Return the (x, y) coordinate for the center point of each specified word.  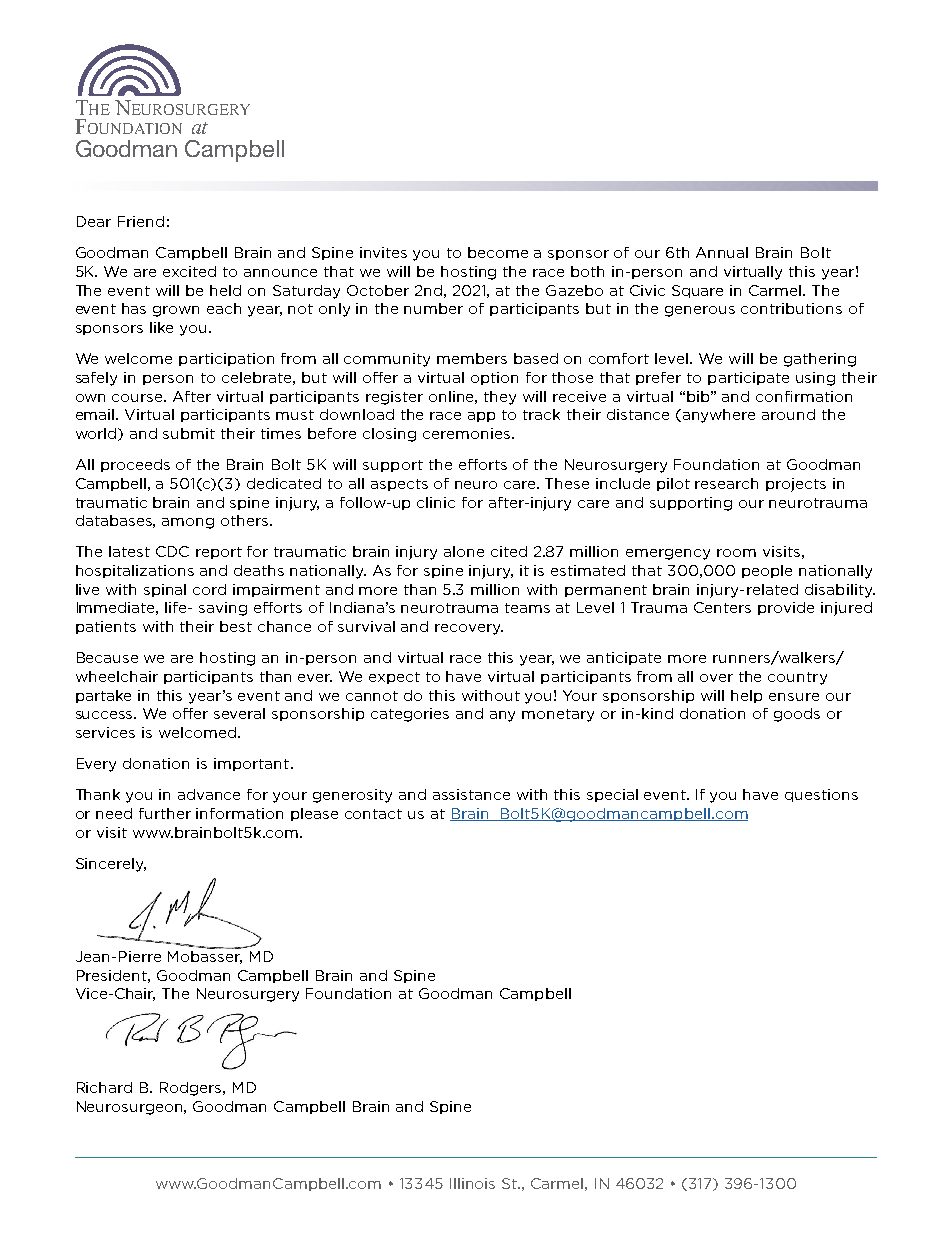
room (736, 553)
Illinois (472, 1183)
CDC (172, 551)
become (498, 252)
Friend (141, 221)
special (612, 795)
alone (464, 551)
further (165, 813)
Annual (722, 252)
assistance (471, 794)
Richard (104, 1087)
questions (821, 795)
